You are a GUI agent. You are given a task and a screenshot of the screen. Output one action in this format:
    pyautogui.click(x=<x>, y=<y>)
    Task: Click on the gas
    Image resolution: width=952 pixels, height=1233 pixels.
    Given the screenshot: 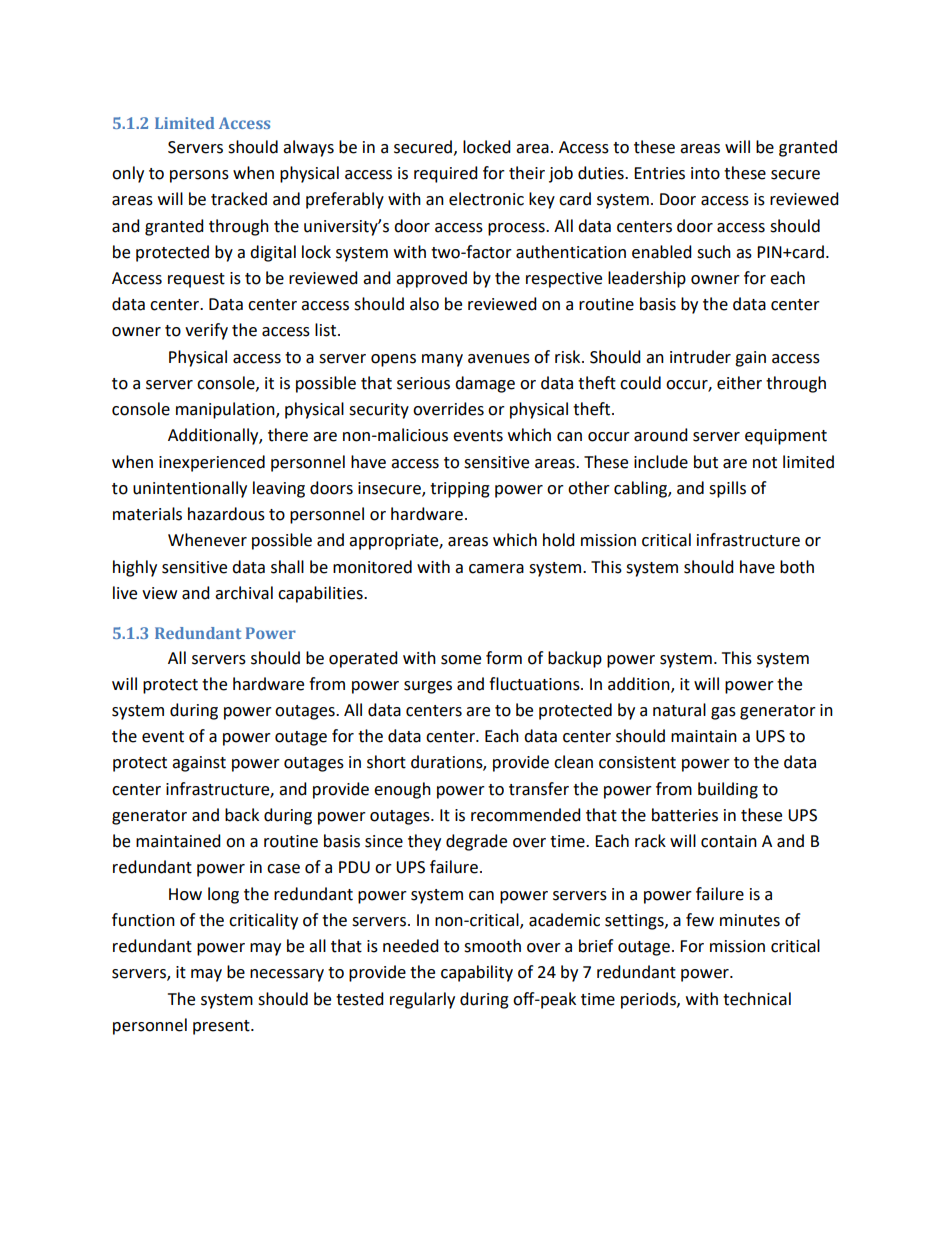 What is the action you would take?
    pyautogui.click(x=723, y=713)
